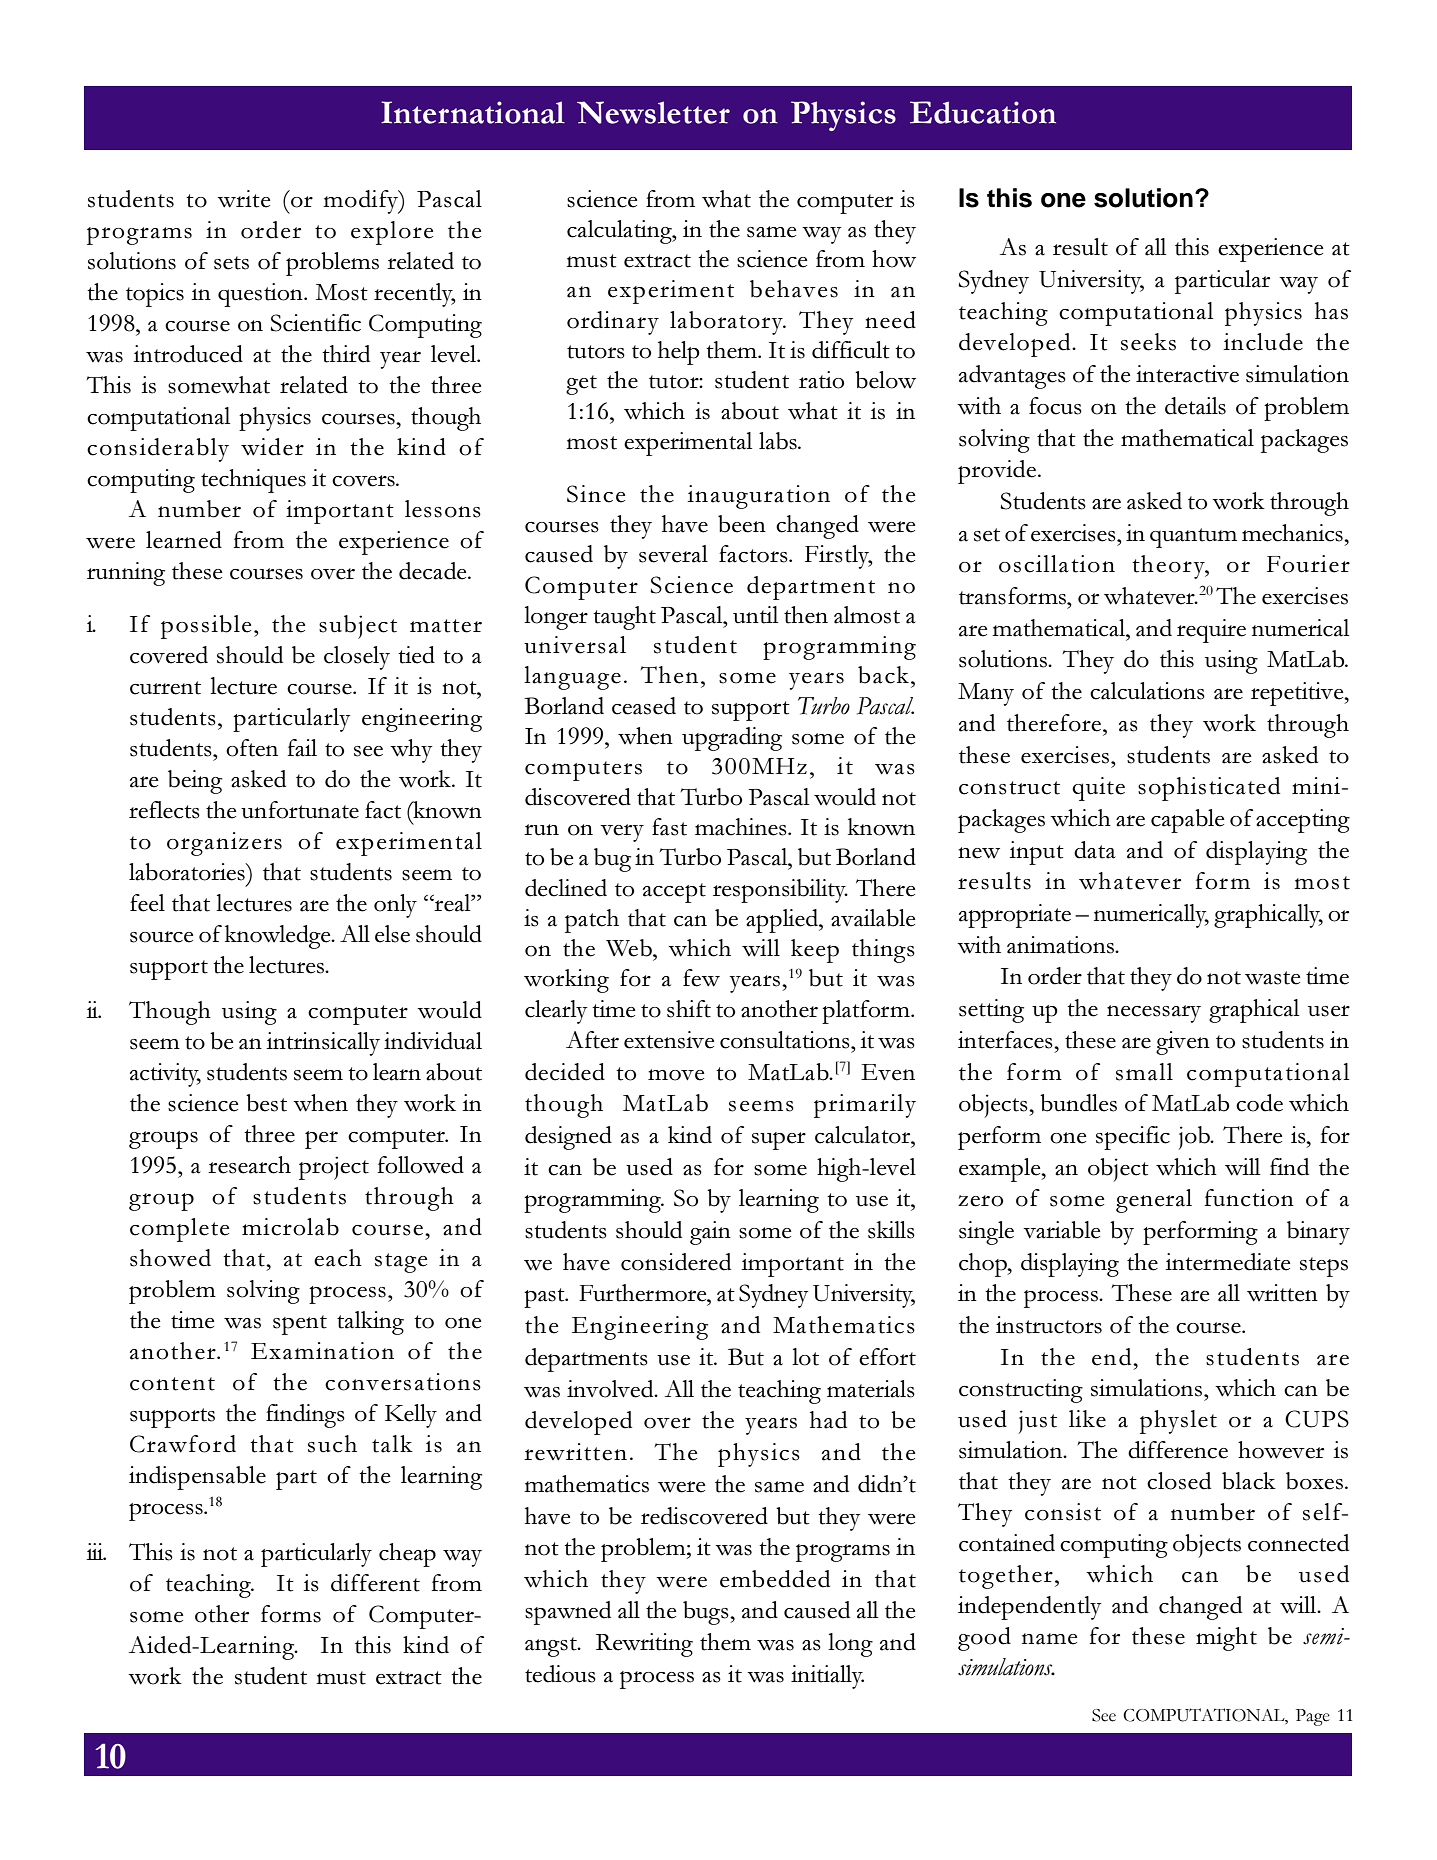  Describe the element at coordinates (653, 112) in the image. I see `Newsletter` at that location.
